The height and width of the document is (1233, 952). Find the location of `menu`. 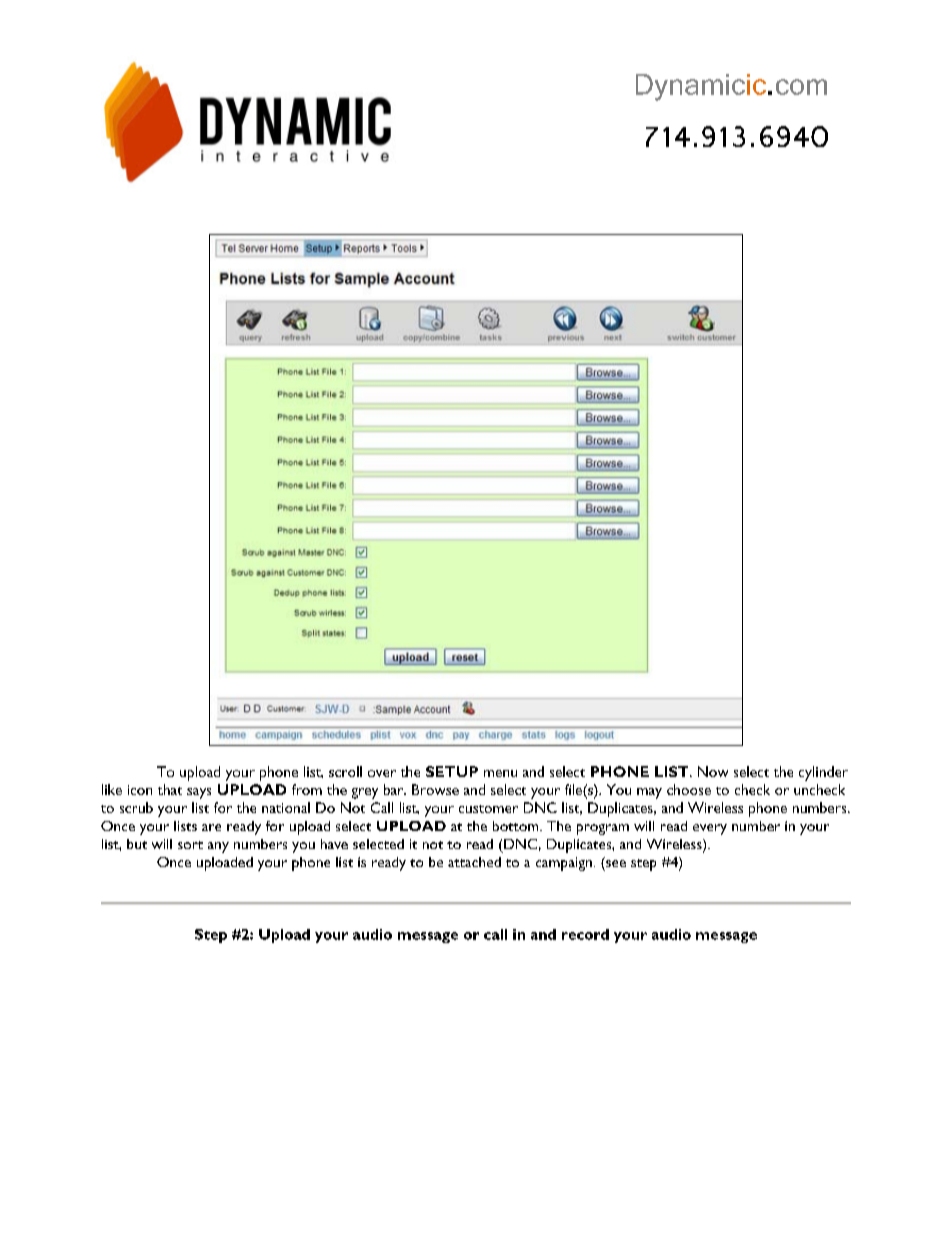

menu is located at coordinates (500, 773).
